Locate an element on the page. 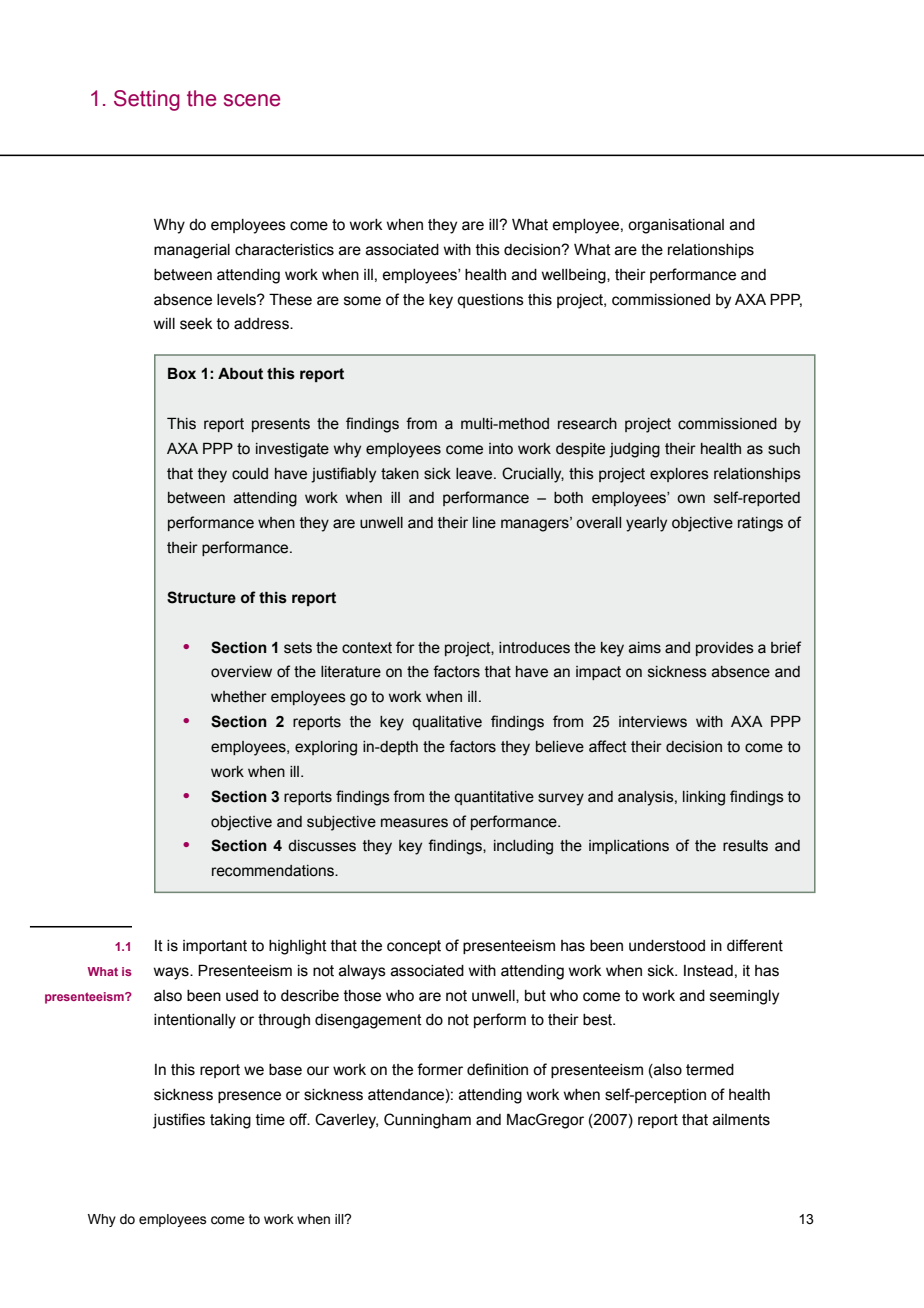 This image has width=924, height=1308. introduces is located at coordinates (534, 648).
